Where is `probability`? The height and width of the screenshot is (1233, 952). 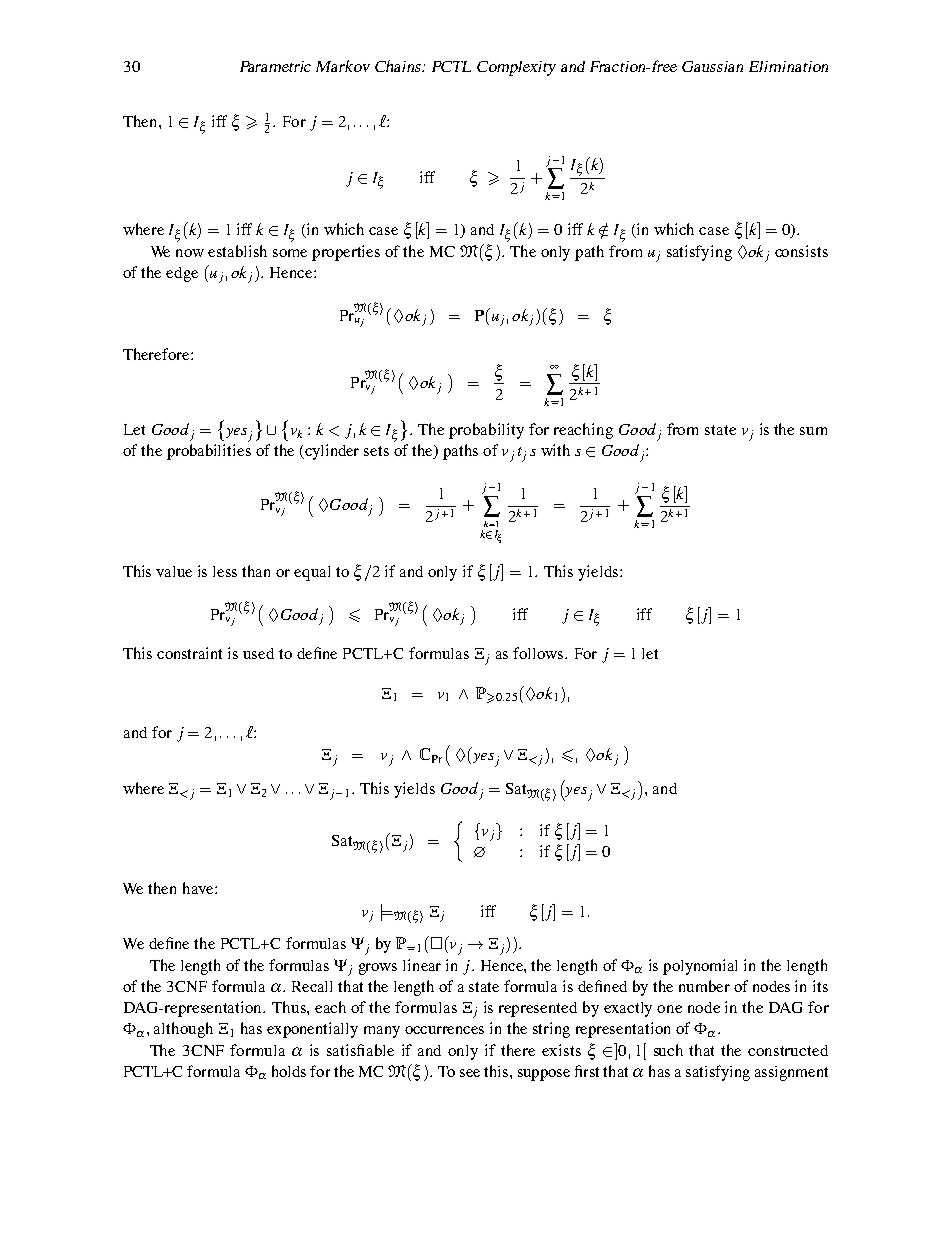
probability is located at coordinates (486, 431).
